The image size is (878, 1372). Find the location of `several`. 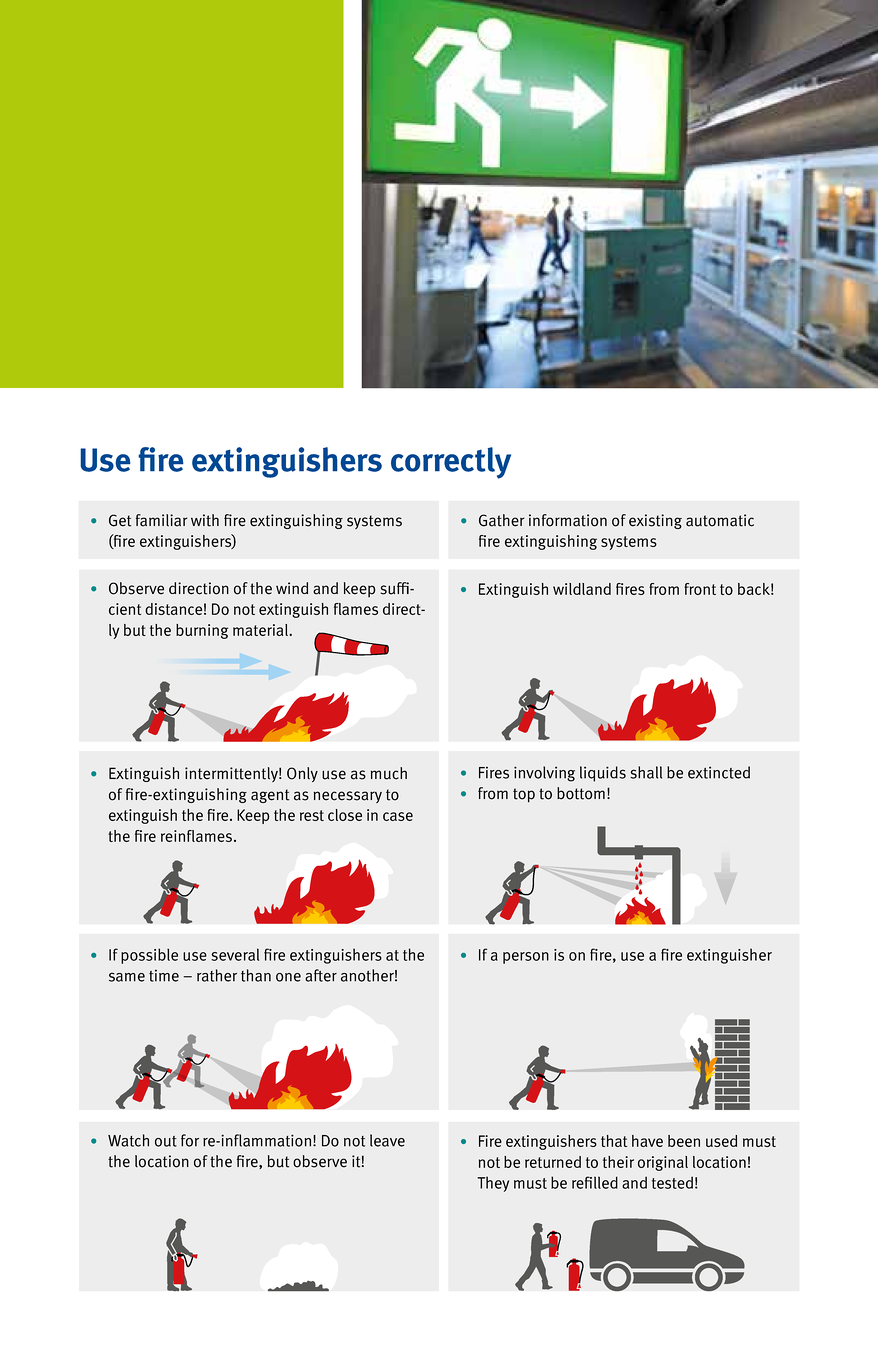

several is located at coordinates (235, 954).
